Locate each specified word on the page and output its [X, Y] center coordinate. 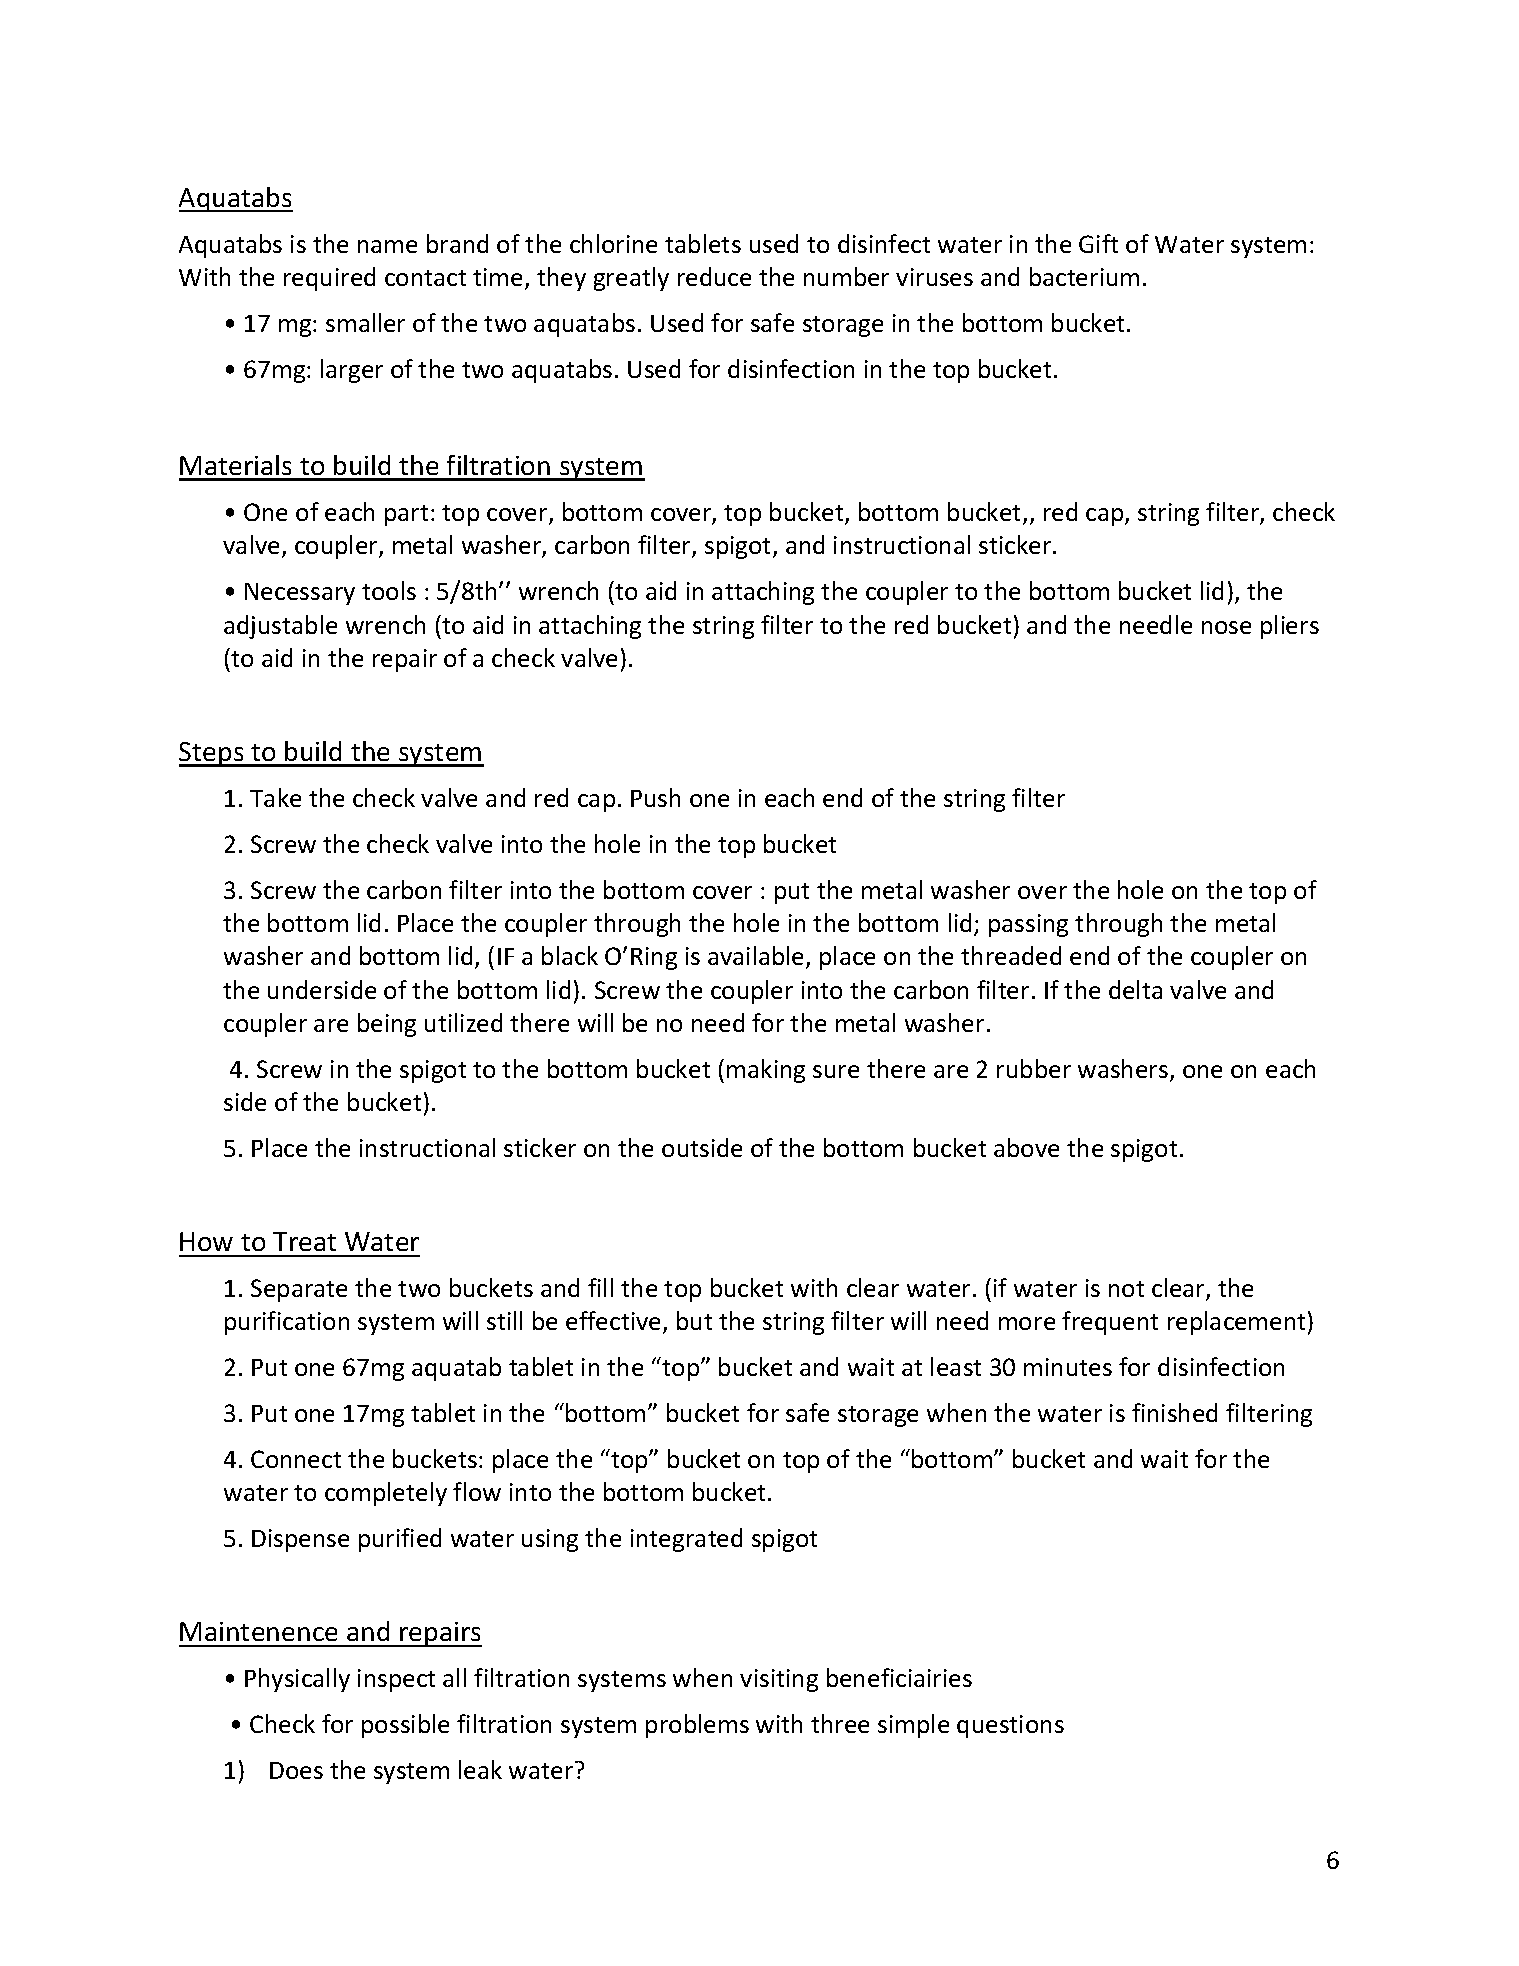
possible [405, 1726]
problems [697, 1726]
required [329, 279]
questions [1010, 1726]
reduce [714, 276]
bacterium [1084, 276]
